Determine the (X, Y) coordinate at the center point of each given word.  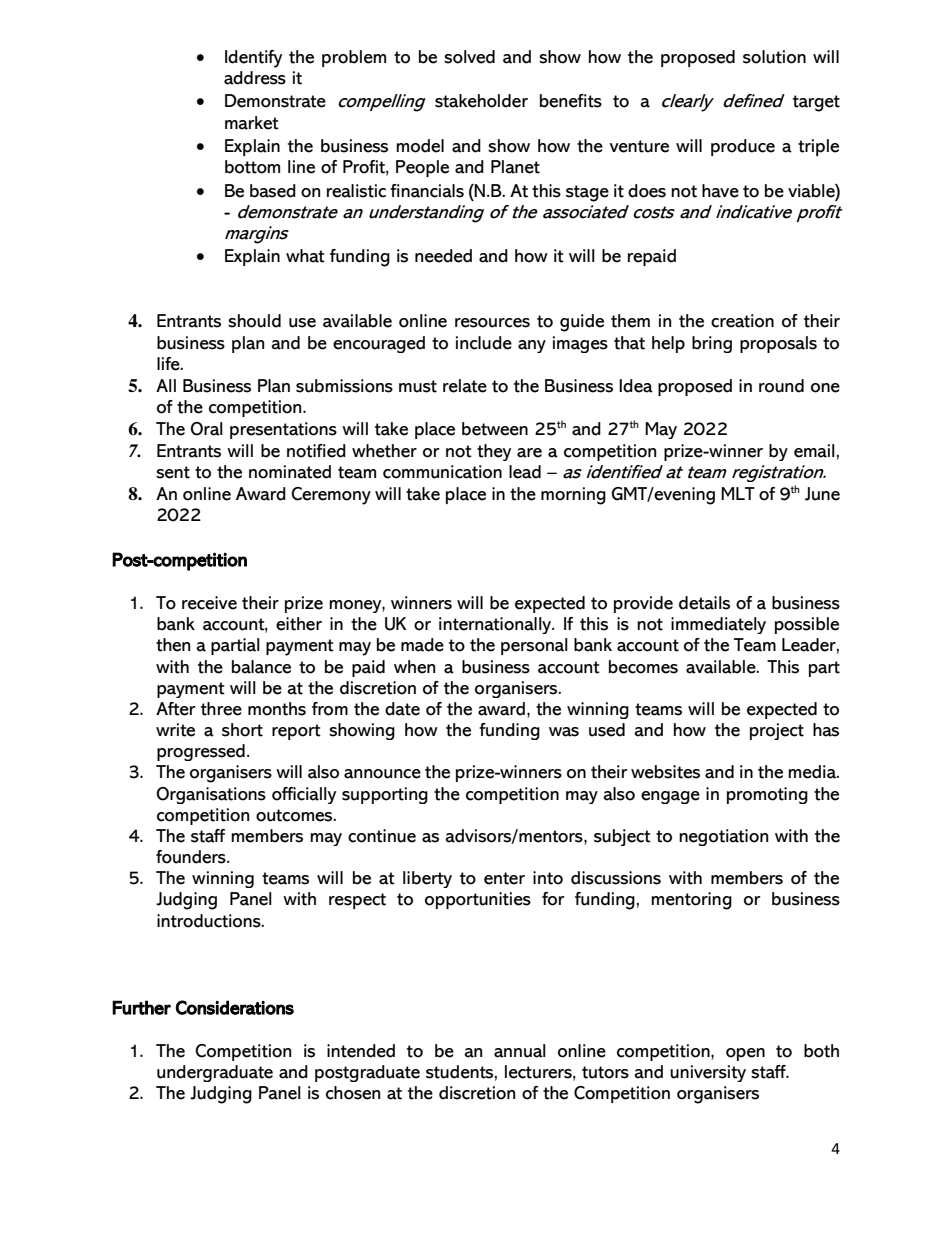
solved (469, 57)
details (704, 603)
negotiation (723, 837)
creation (742, 321)
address (255, 78)
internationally (496, 625)
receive (209, 603)
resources (492, 323)
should (254, 321)
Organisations (211, 795)
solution (774, 57)
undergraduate (215, 1073)
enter (504, 878)
